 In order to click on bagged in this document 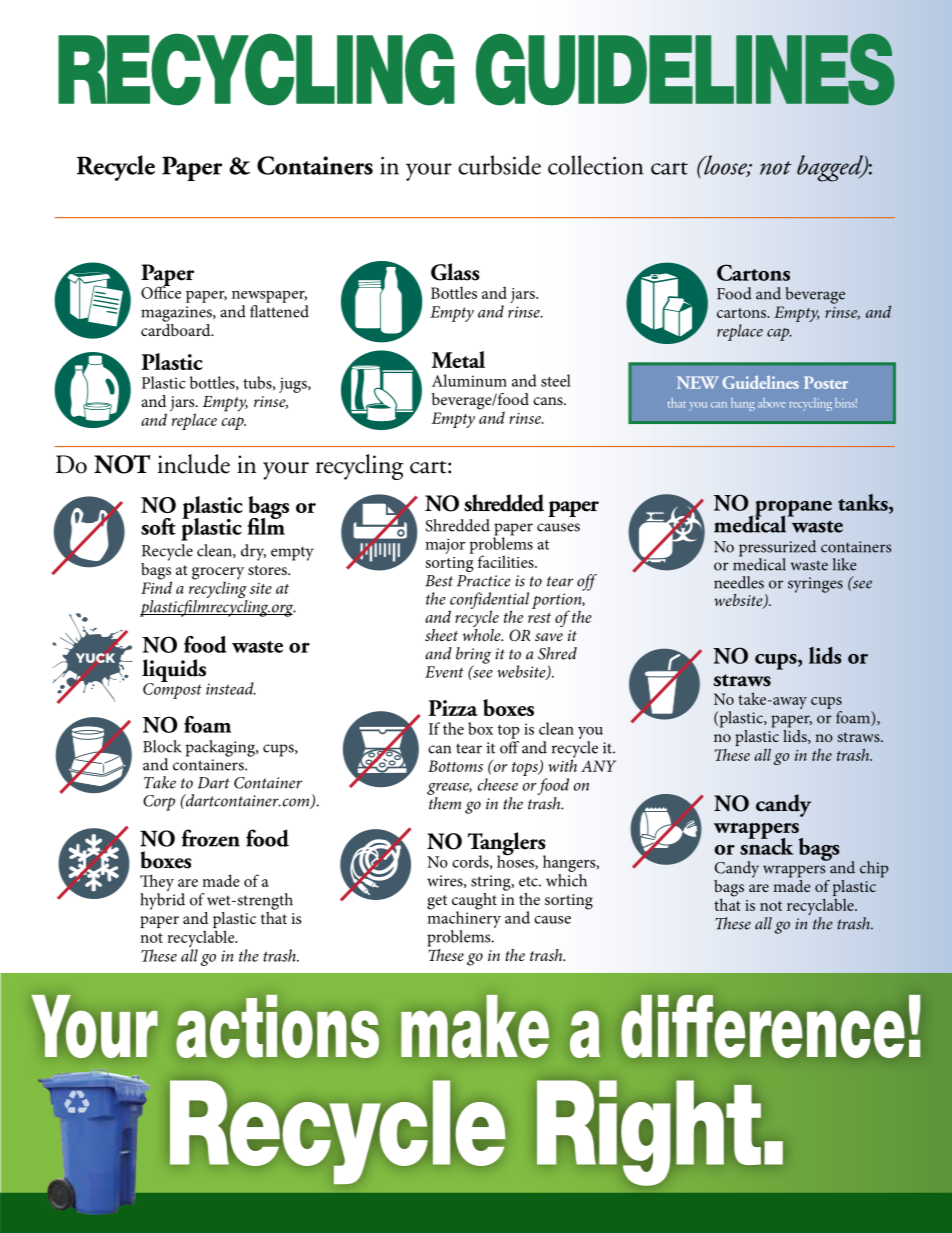, I will do `click(831, 168)`.
